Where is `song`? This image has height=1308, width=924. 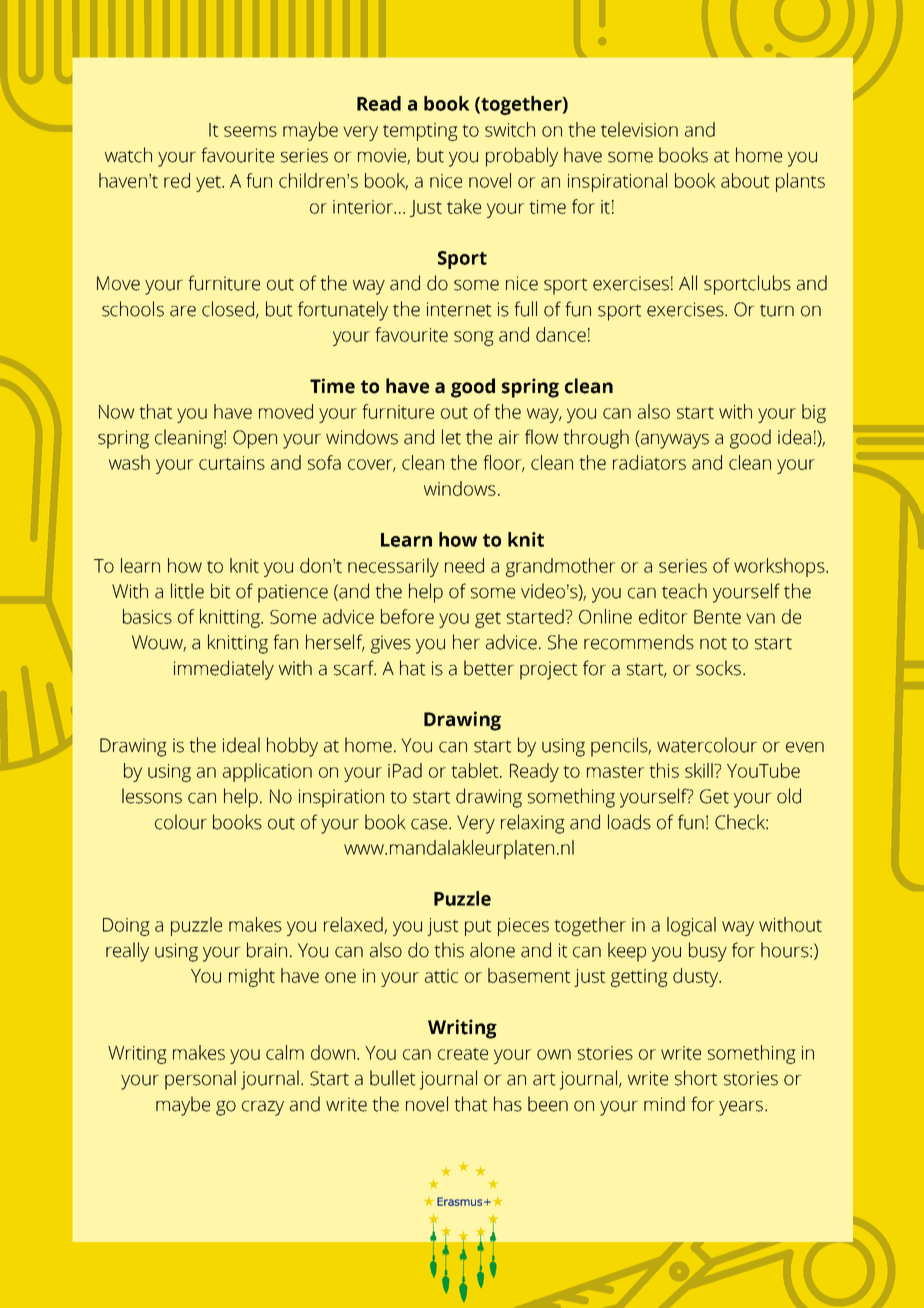 song is located at coordinates (474, 338).
